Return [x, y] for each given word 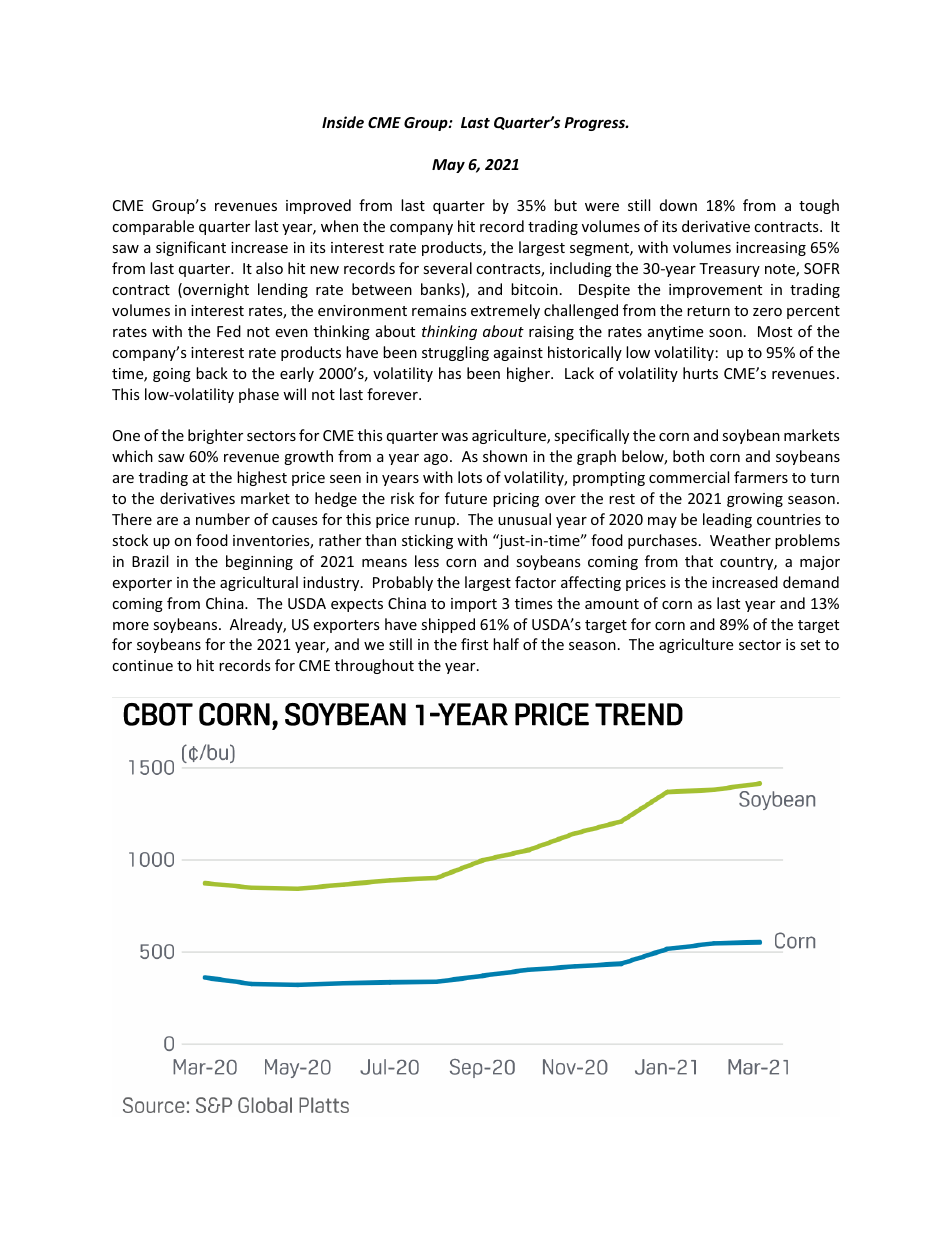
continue [142, 665]
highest [262, 478]
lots [470, 477]
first [474, 644]
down [678, 205]
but [565, 205]
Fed [229, 331]
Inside [343, 122]
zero [767, 312]
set [810, 645]
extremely [505, 311]
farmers [761, 477]
